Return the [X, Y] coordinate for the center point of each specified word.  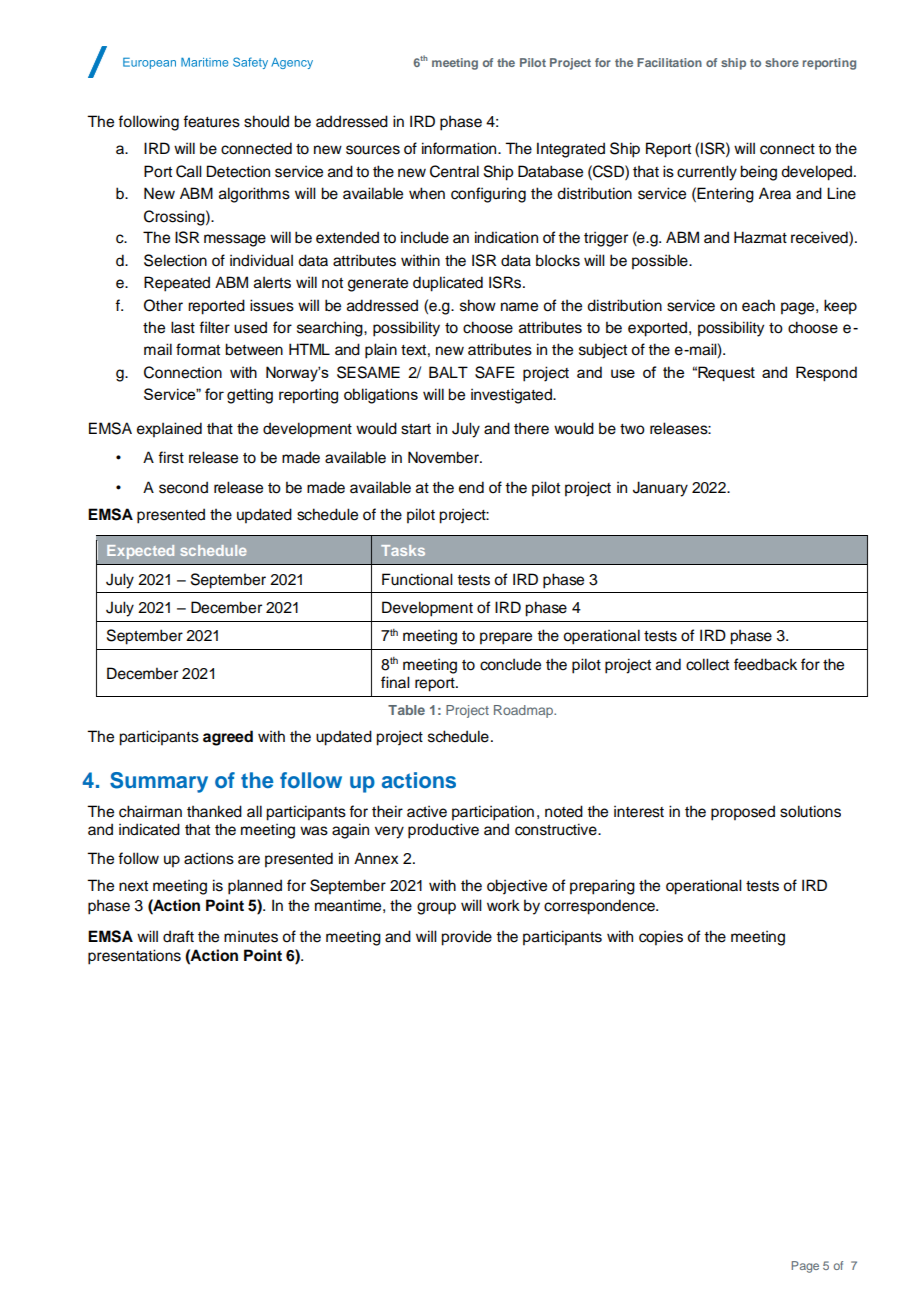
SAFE [495, 372]
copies [661, 938]
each [758, 305]
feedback [765, 664]
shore [782, 62]
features [211, 121]
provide [466, 938]
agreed [228, 738]
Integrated [571, 150]
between [254, 349]
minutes [251, 936]
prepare [506, 638]
